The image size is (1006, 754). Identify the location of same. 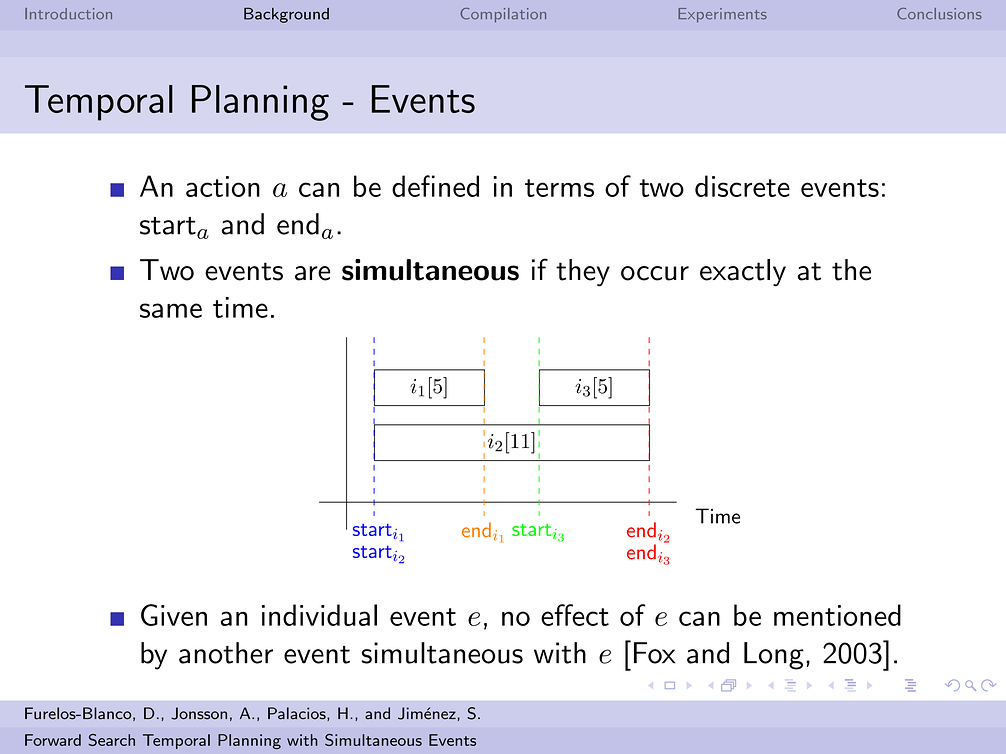
(171, 310).
